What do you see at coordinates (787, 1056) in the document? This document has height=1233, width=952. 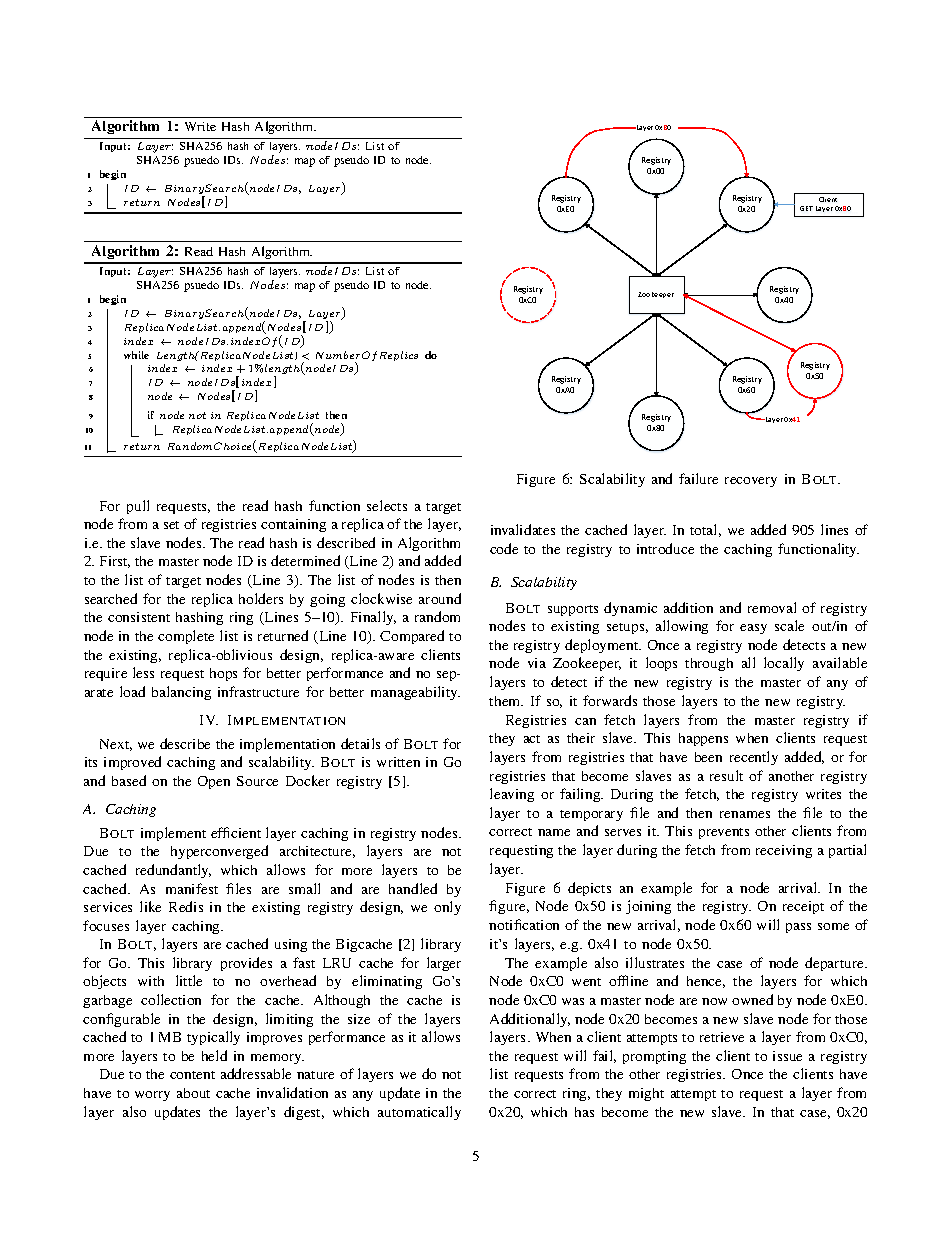 I see `issue` at bounding box center [787, 1056].
